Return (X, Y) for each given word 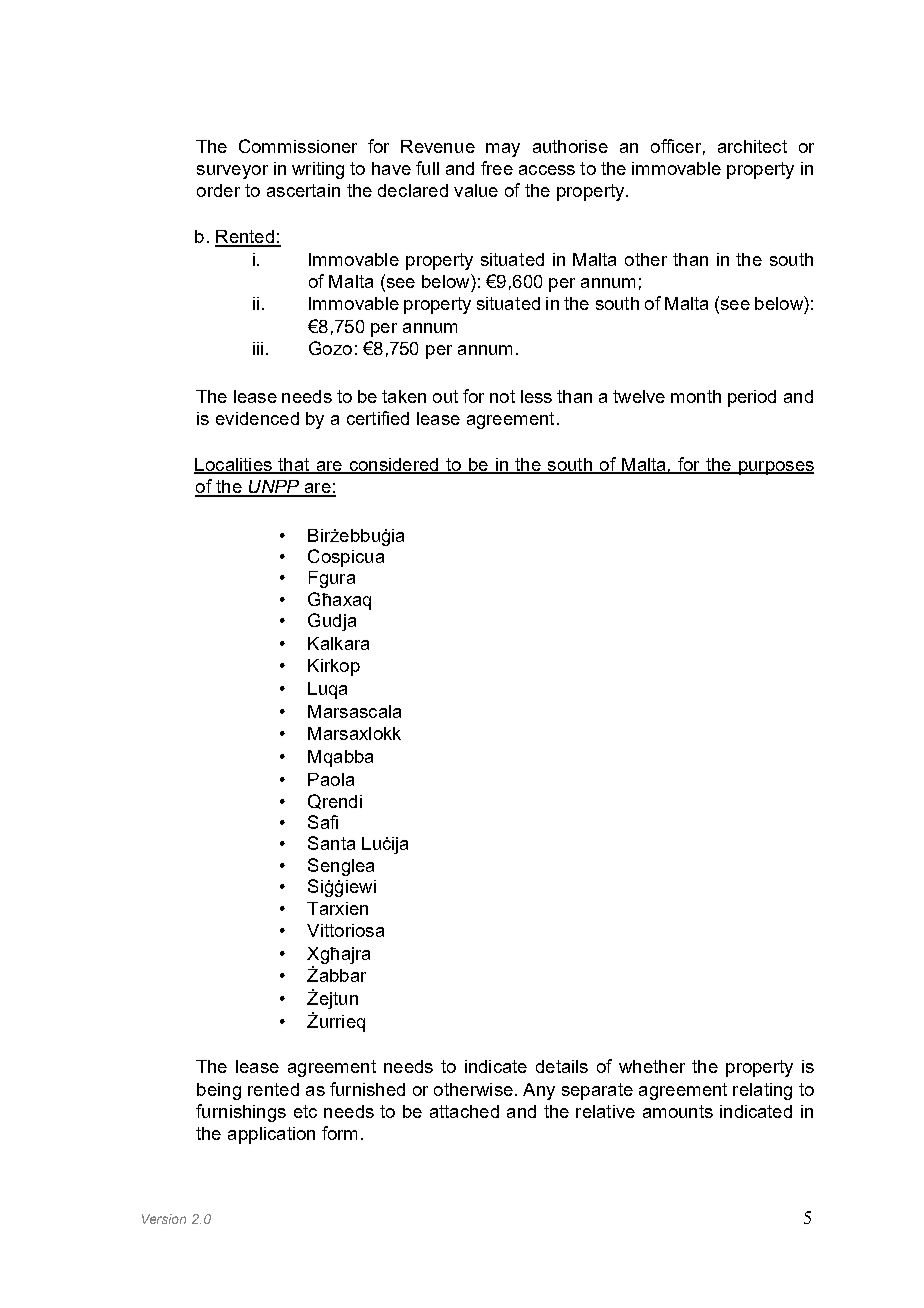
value (476, 190)
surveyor (232, 172)
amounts (678, 1111)
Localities (234, 465)
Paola (331, 779)
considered (394, 465)
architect (752, 146)
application (271, 1135)
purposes (775, 468)
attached (464, 1111)
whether (652, 1066)
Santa (331, 843)
